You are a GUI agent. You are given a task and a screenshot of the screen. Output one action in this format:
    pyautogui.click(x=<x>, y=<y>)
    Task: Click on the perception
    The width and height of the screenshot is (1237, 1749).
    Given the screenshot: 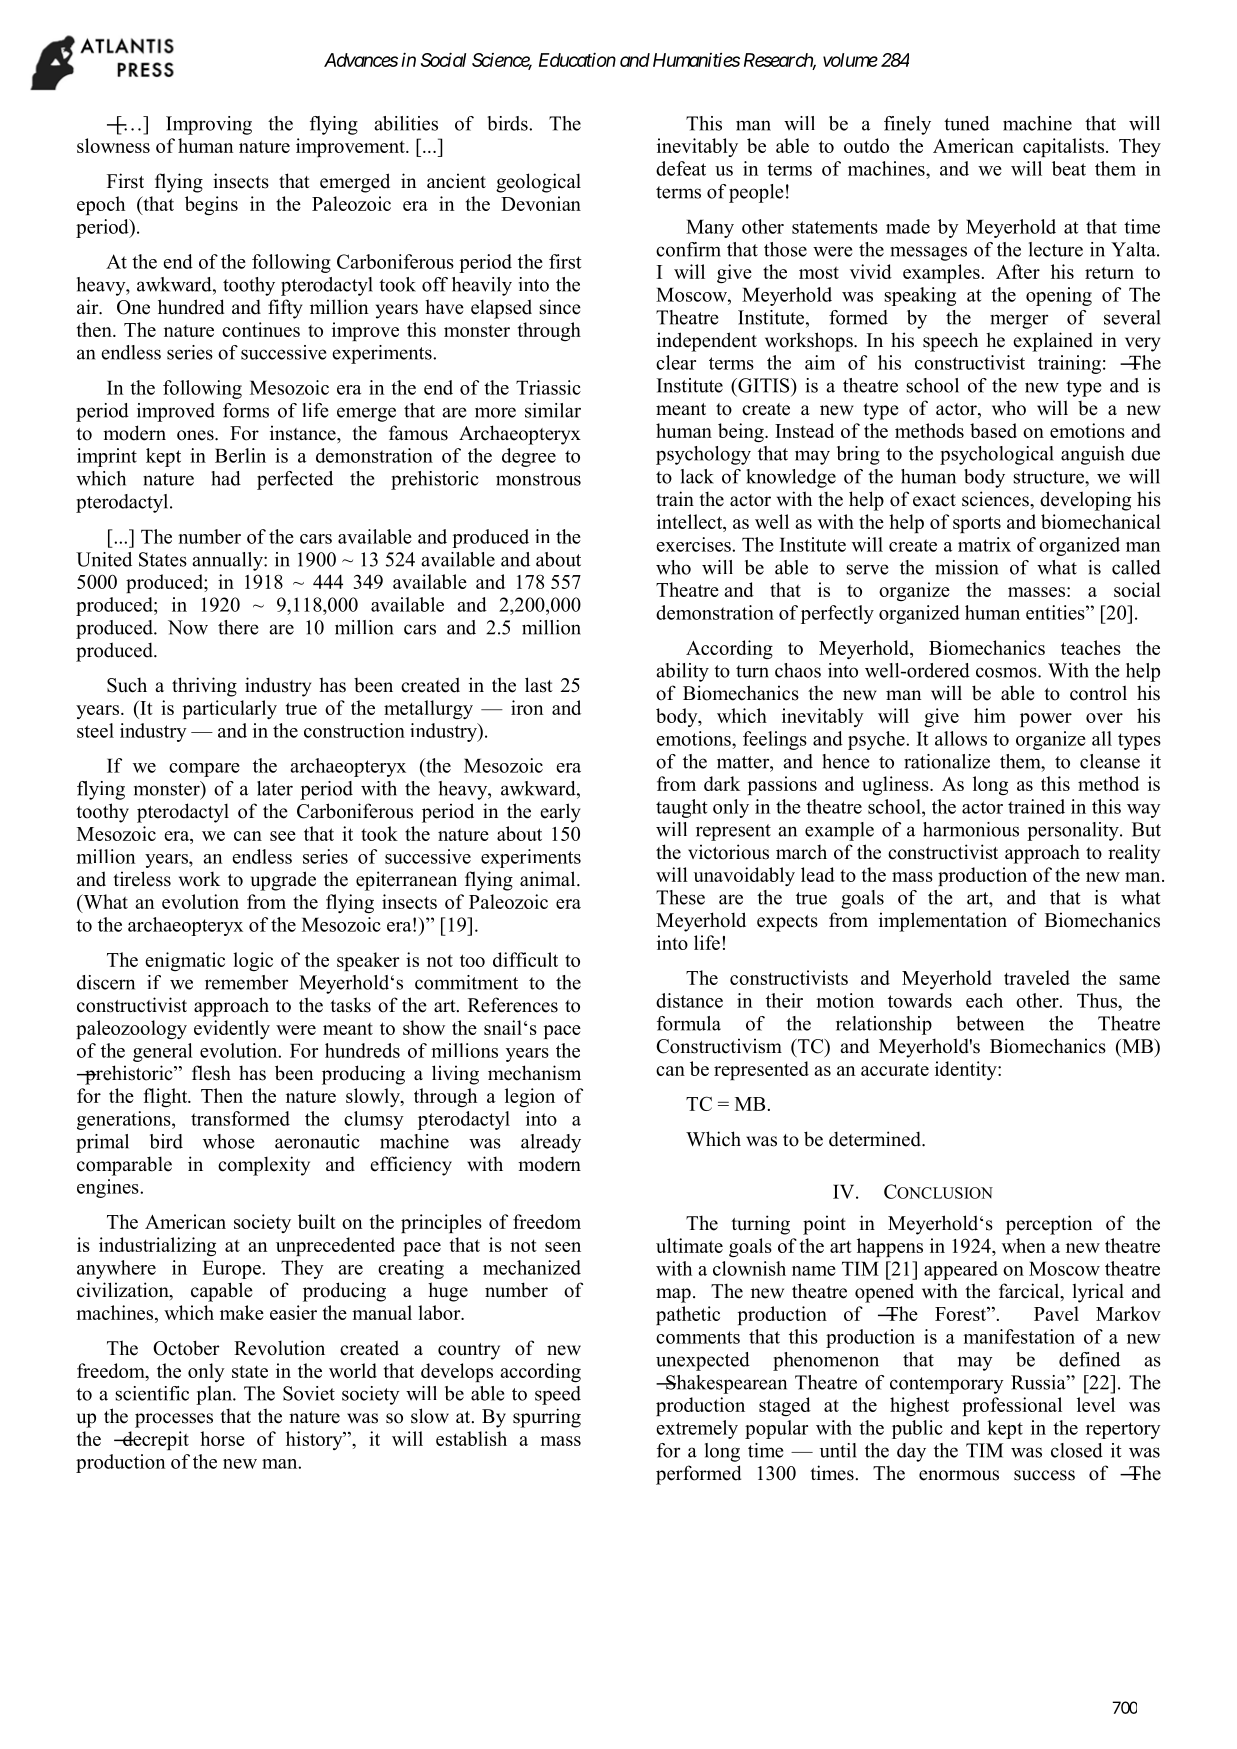 What is the action you would take?
    pyautogui.click(x=1049, y=1225)
